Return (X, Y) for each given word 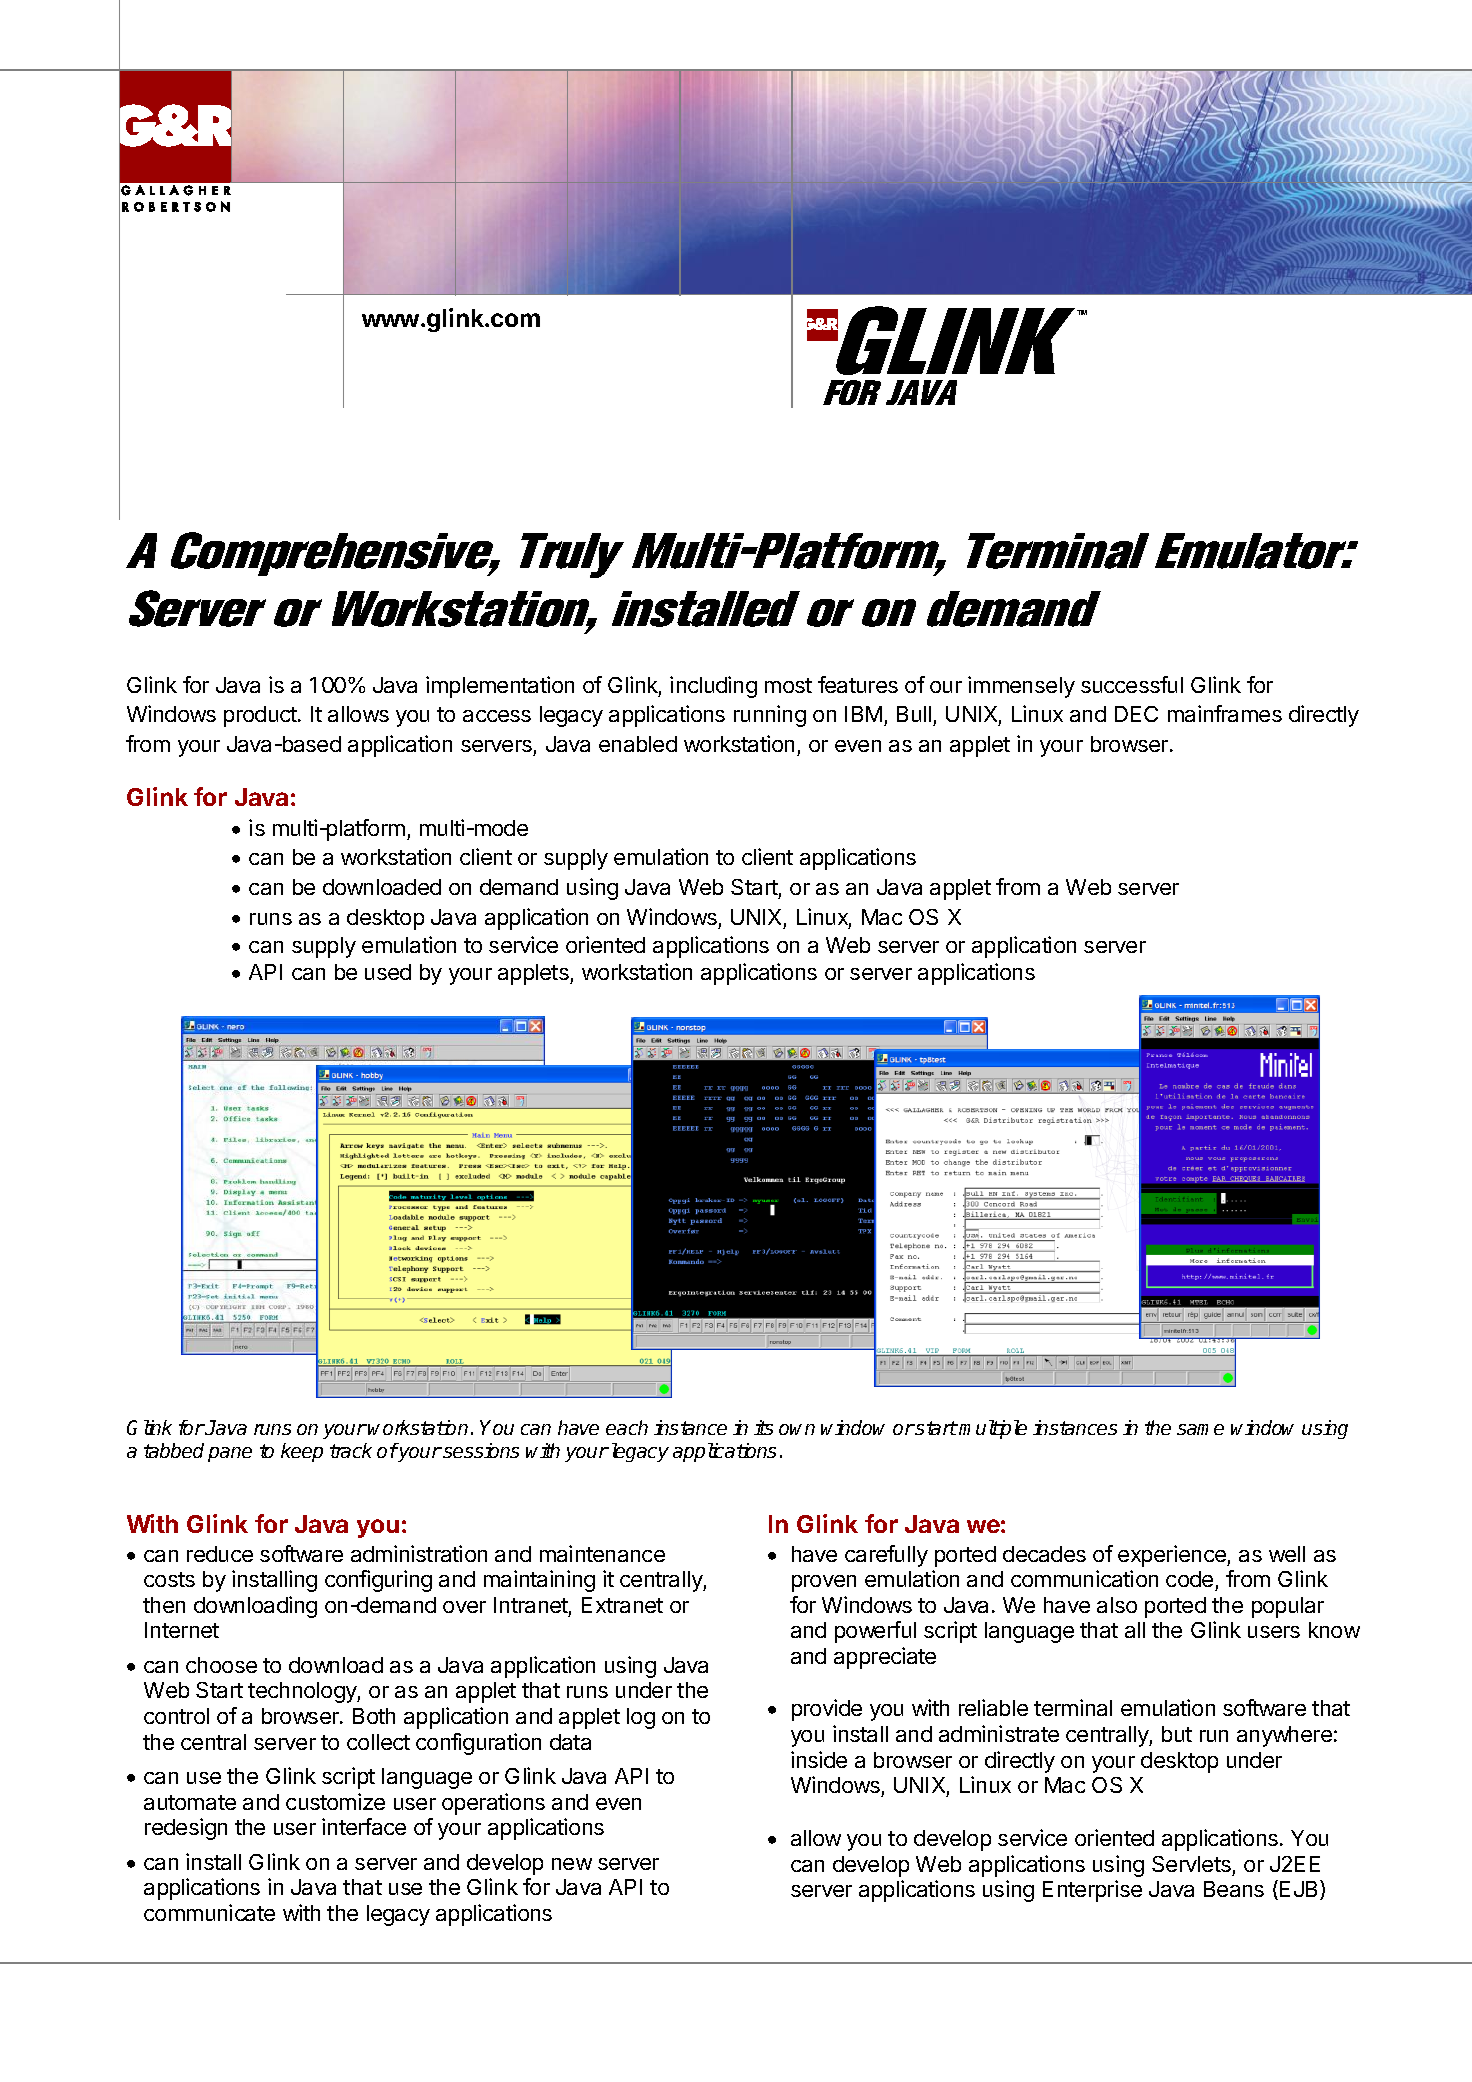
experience (1173, 1556)
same (1200, 1429)
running (770, 716)
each (627, 1427)
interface (364, 1826)
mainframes (1225, 713)
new (572, 1864)
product (261, 716)
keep (302, 1452)
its (763, 1427)
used (388, 972)
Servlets (1191, 1864)
